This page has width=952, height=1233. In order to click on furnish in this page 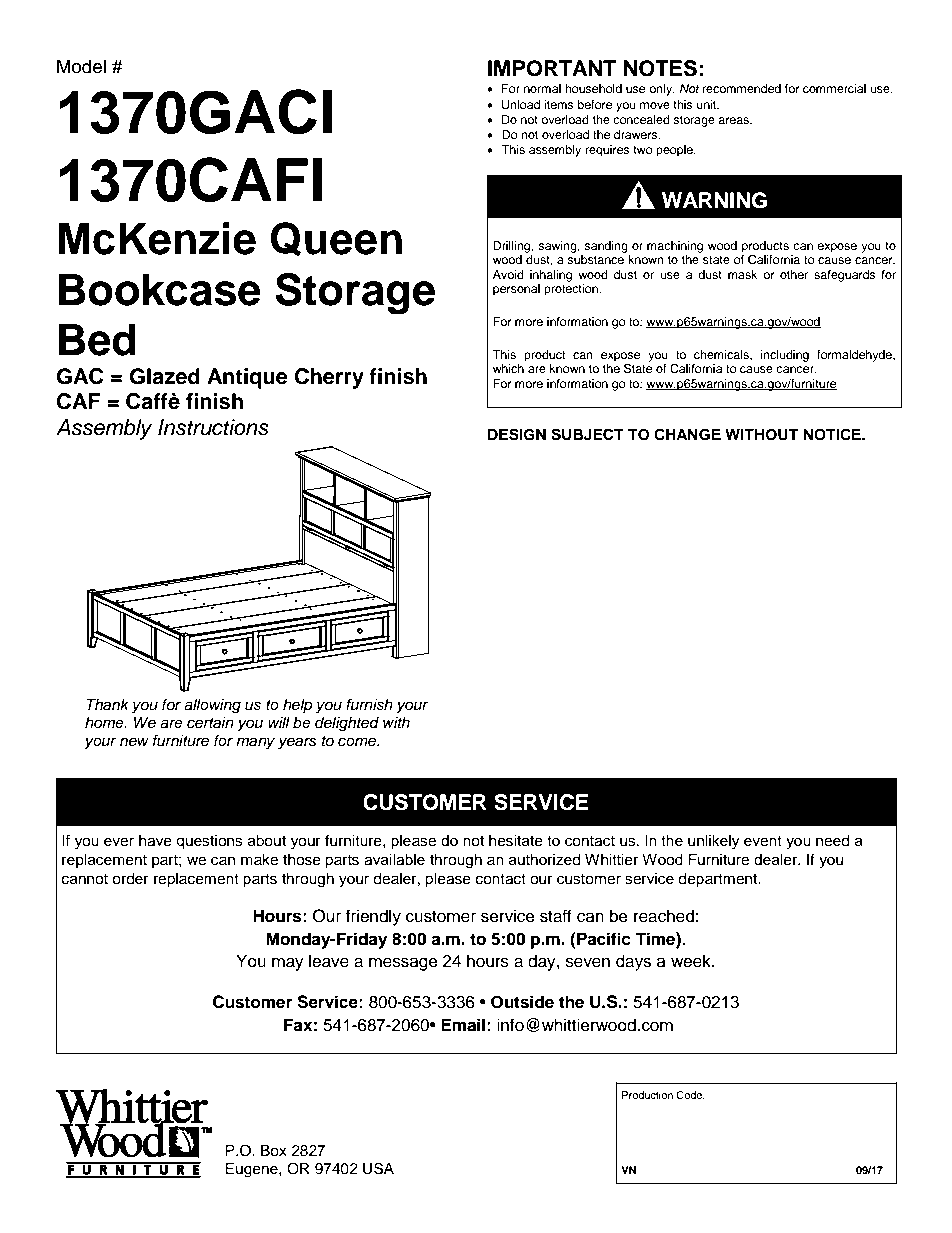, I will do `click(369, 704)`.
